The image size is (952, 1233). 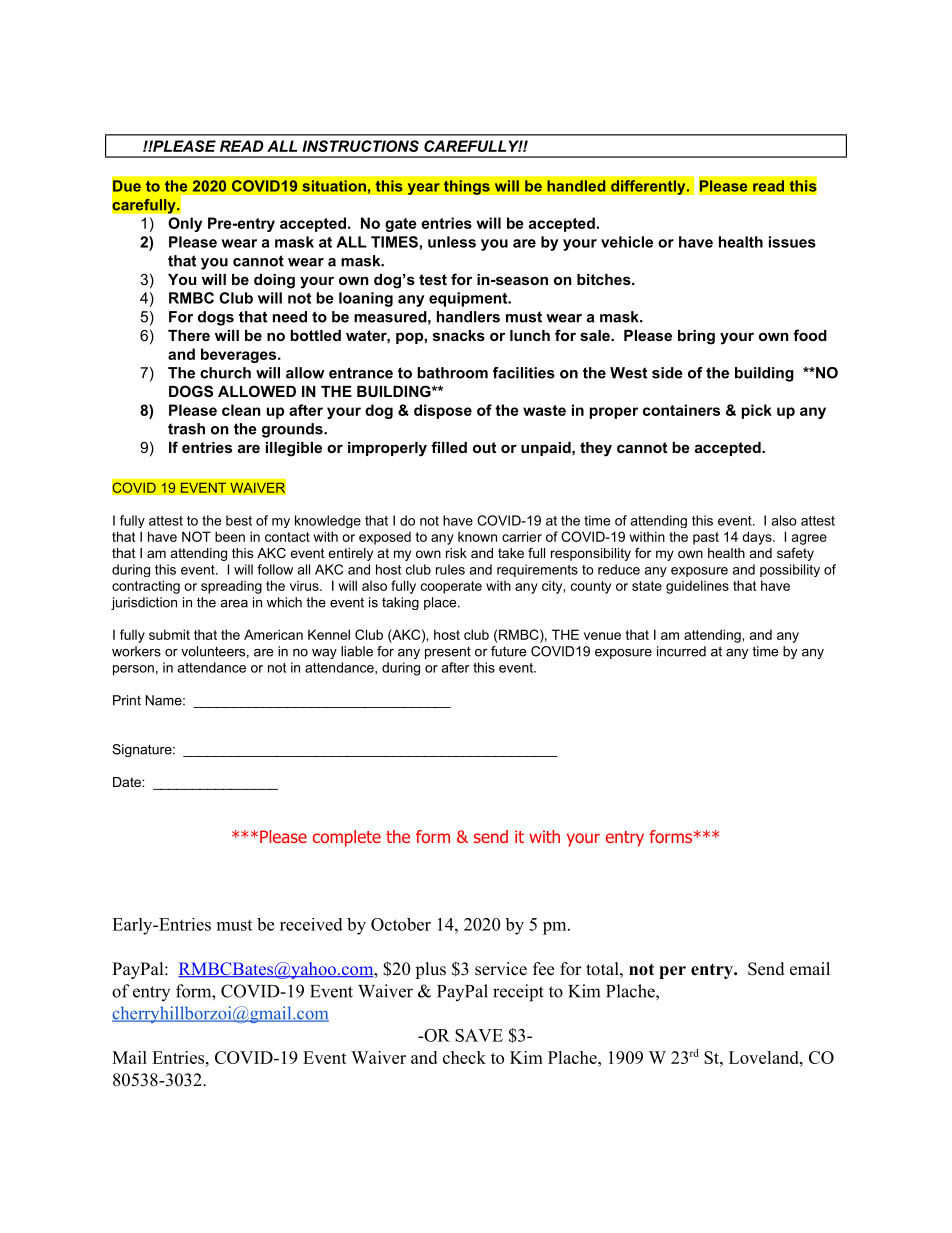 I want to click on year, so click(x=423, y=189).
